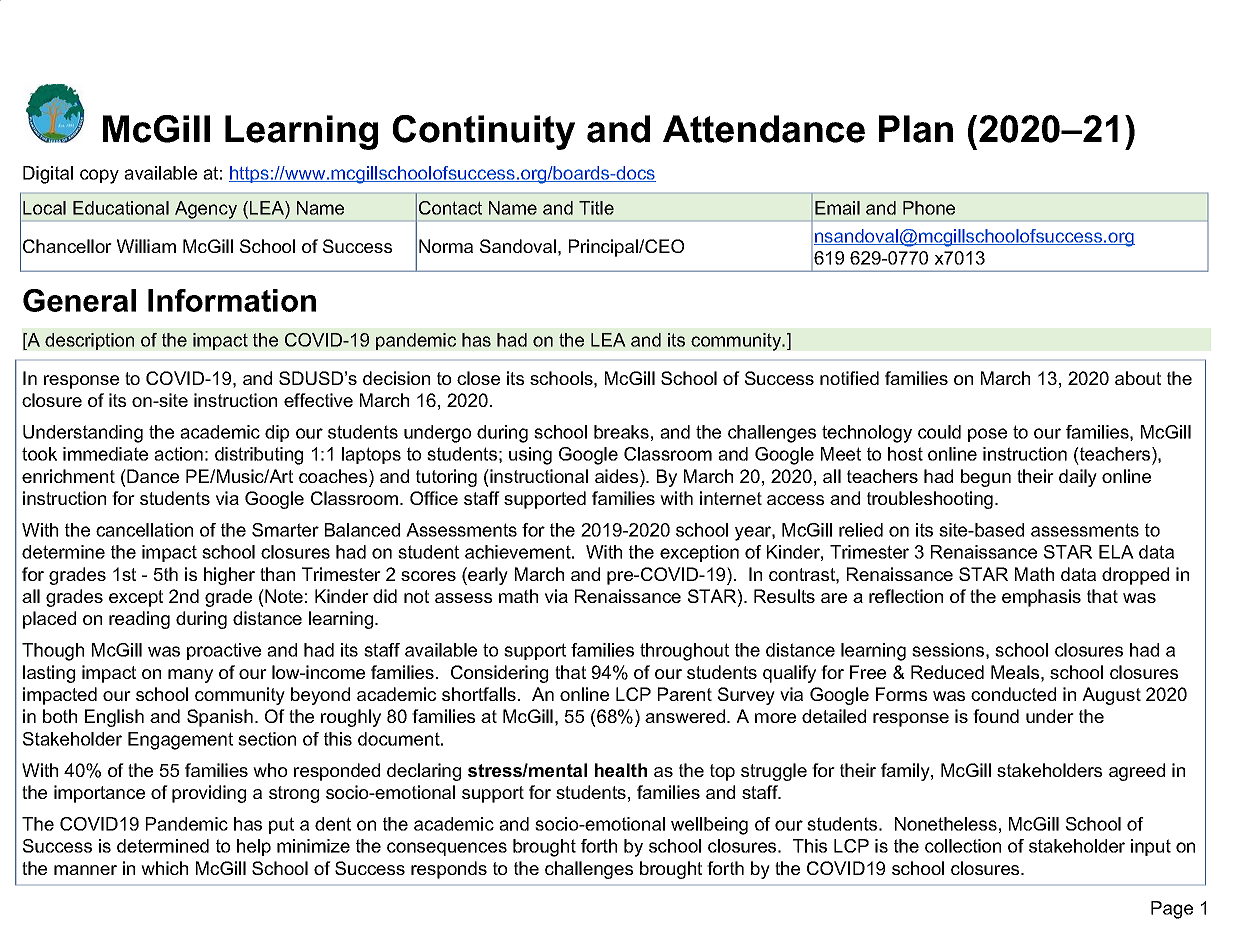  I want to click on Continuity, so click(484, 132).
